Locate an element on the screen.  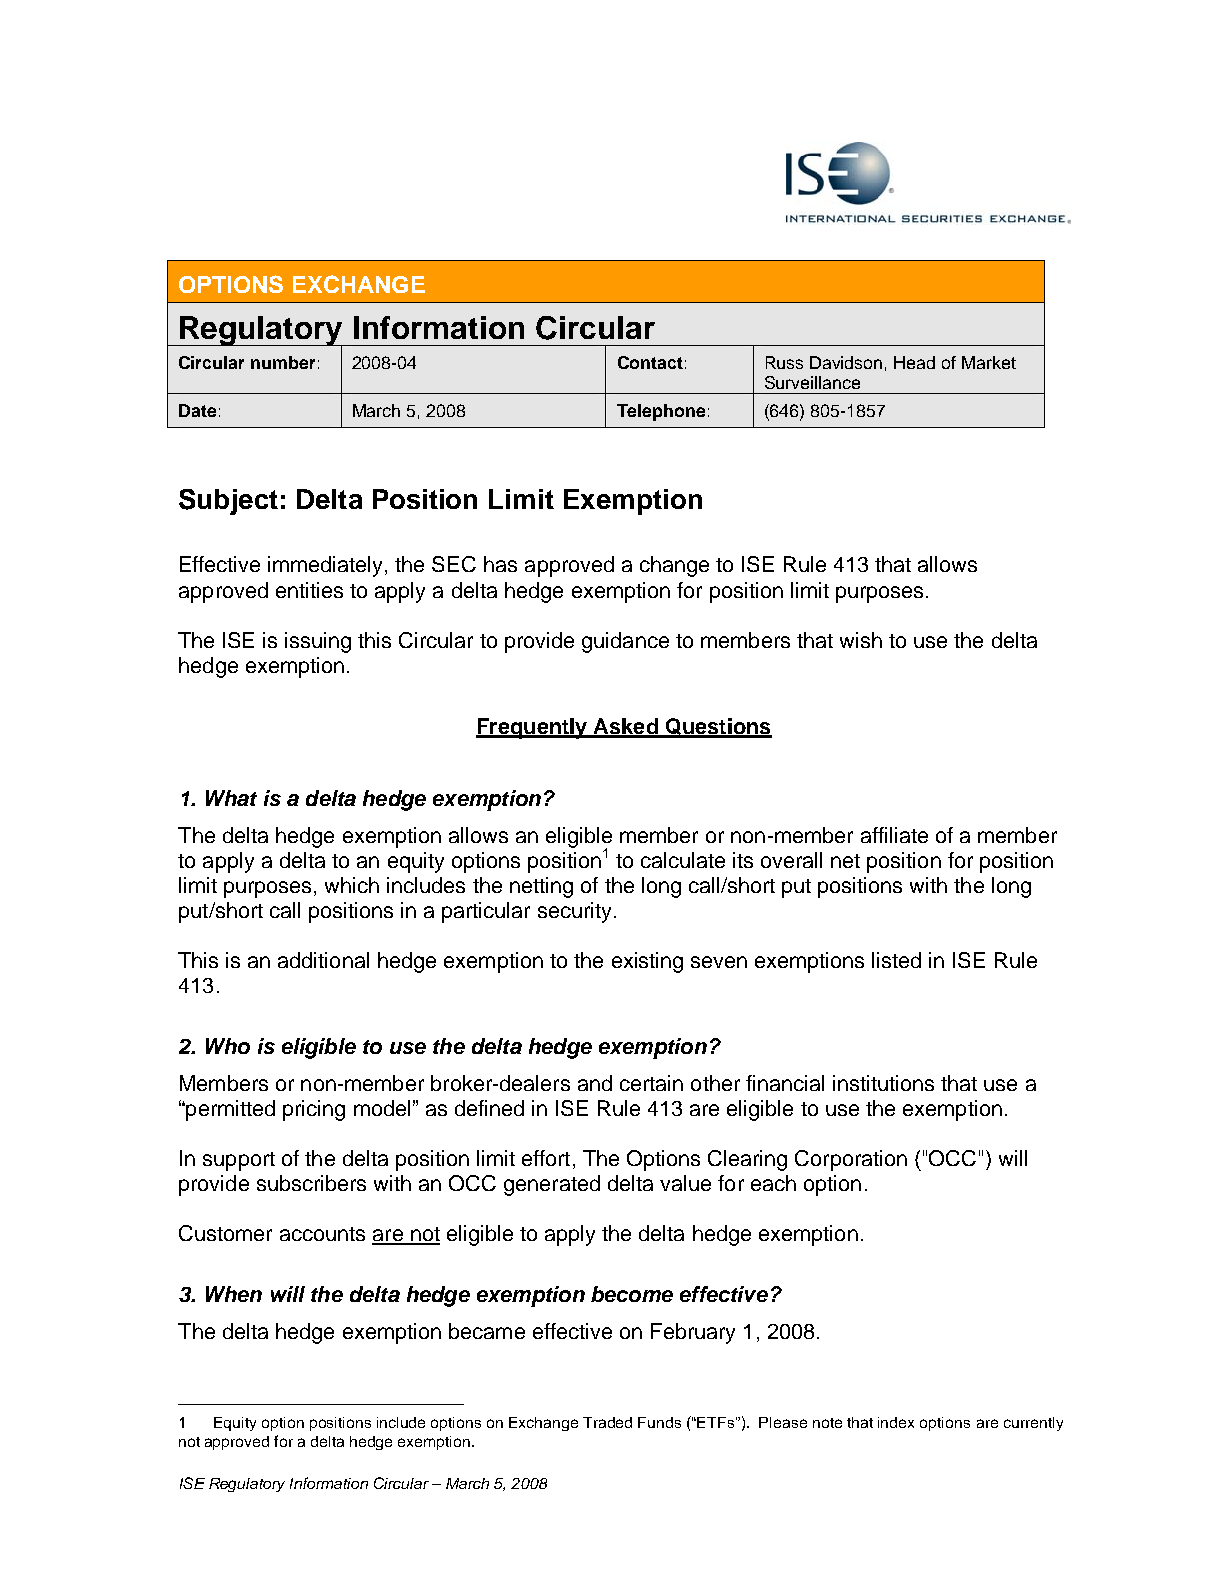
When is located at coordinates (234, 1294).
